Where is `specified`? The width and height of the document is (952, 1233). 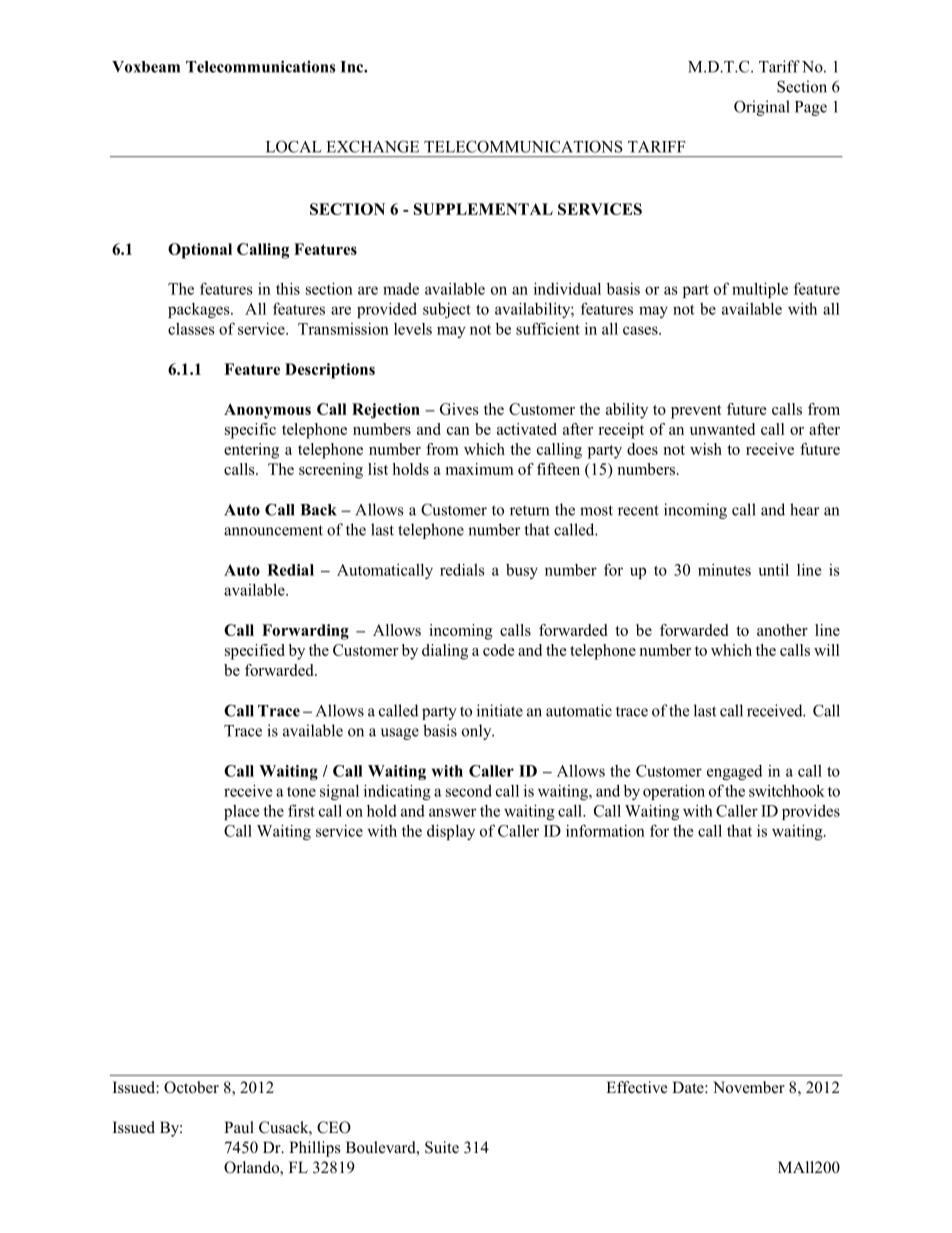
specified is located at coordinates (255, 652).
